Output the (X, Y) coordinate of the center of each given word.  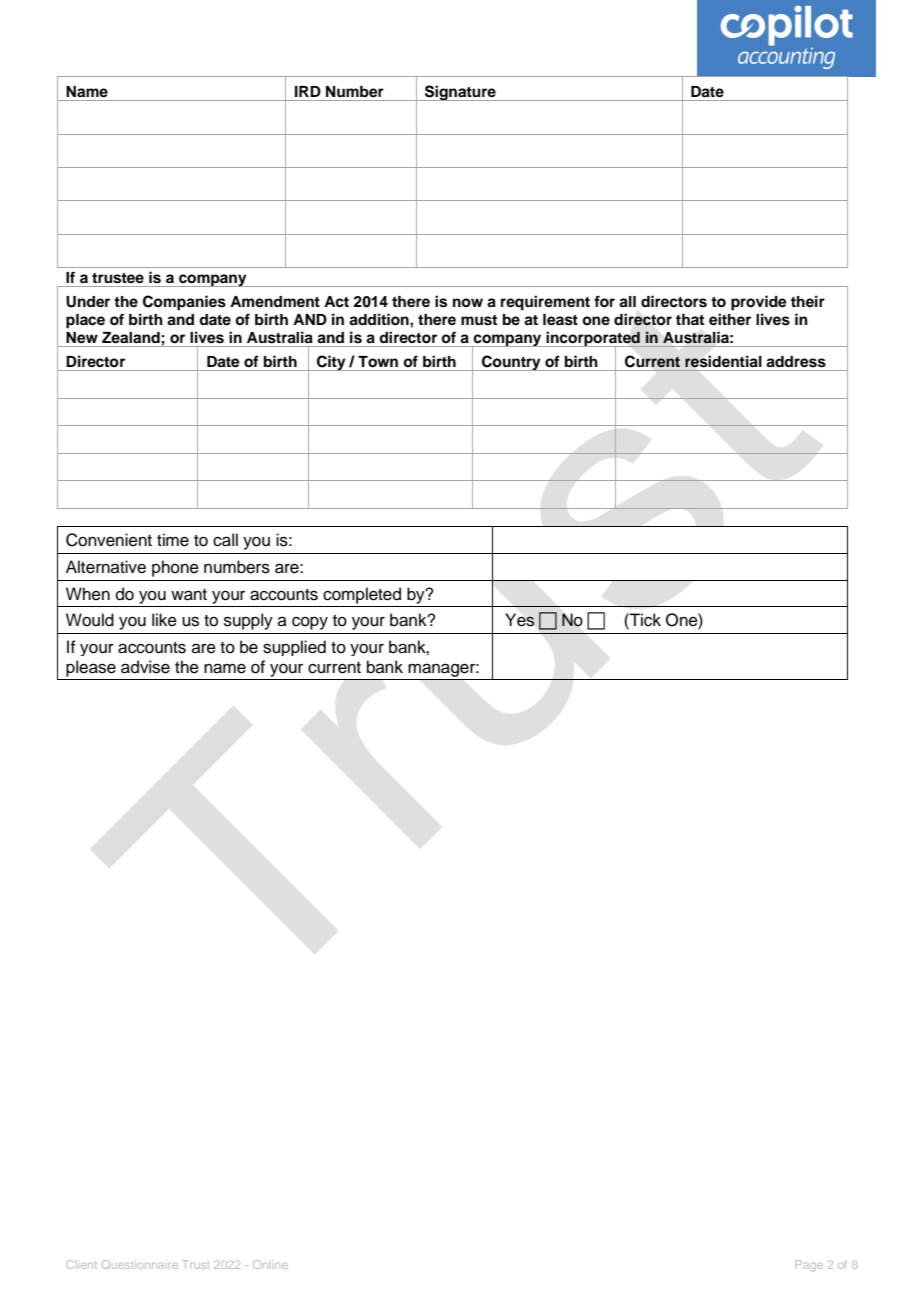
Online (270, 1264)
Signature (460, 93)
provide (759, 303)
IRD (308, 91)
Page (809, 1265)
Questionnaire (140, 1264)
